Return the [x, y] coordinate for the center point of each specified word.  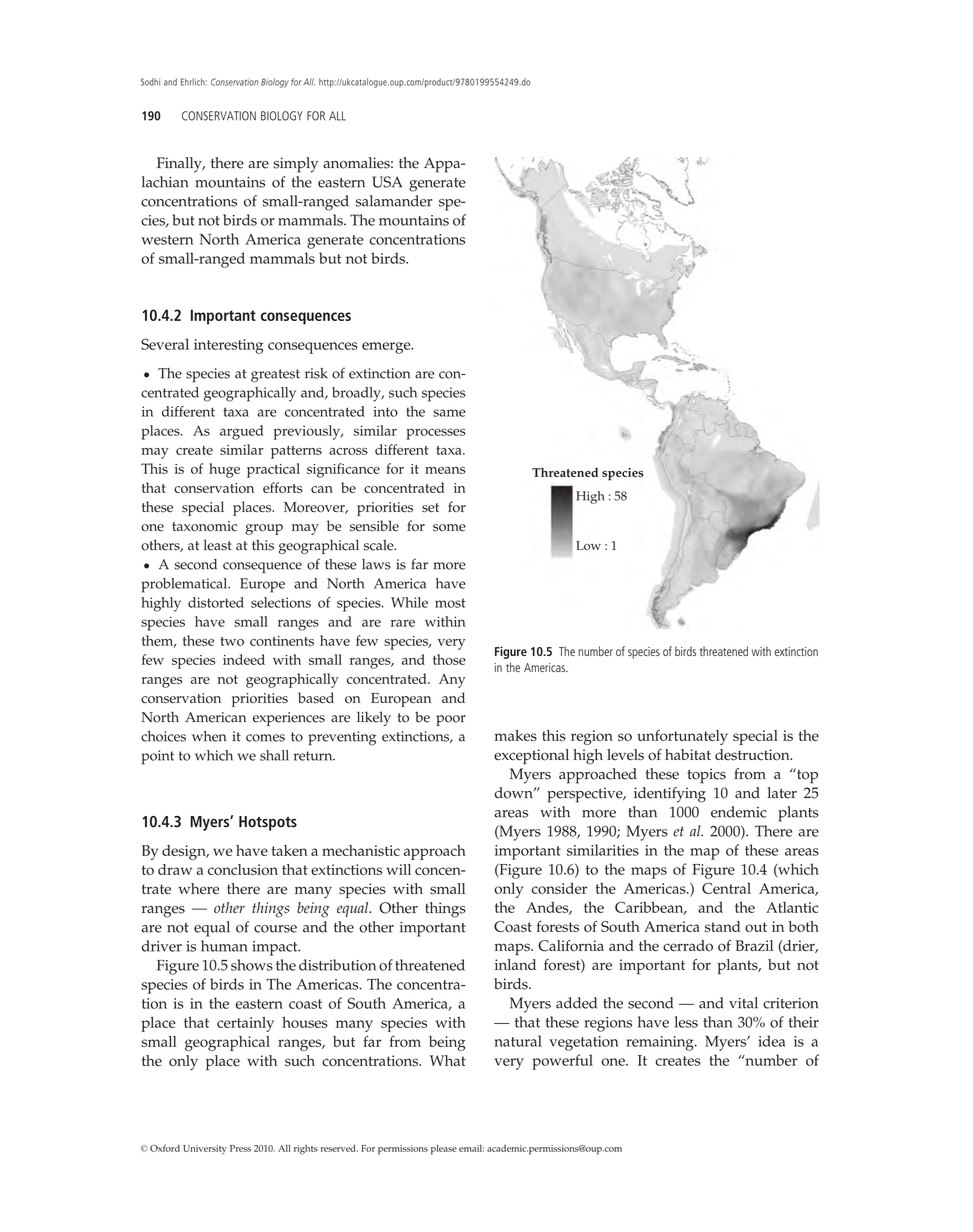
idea [771, 1041]
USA [387, 182]
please [444, 1149]
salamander [394, 201]
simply [295, 165]
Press [240, 1148]
